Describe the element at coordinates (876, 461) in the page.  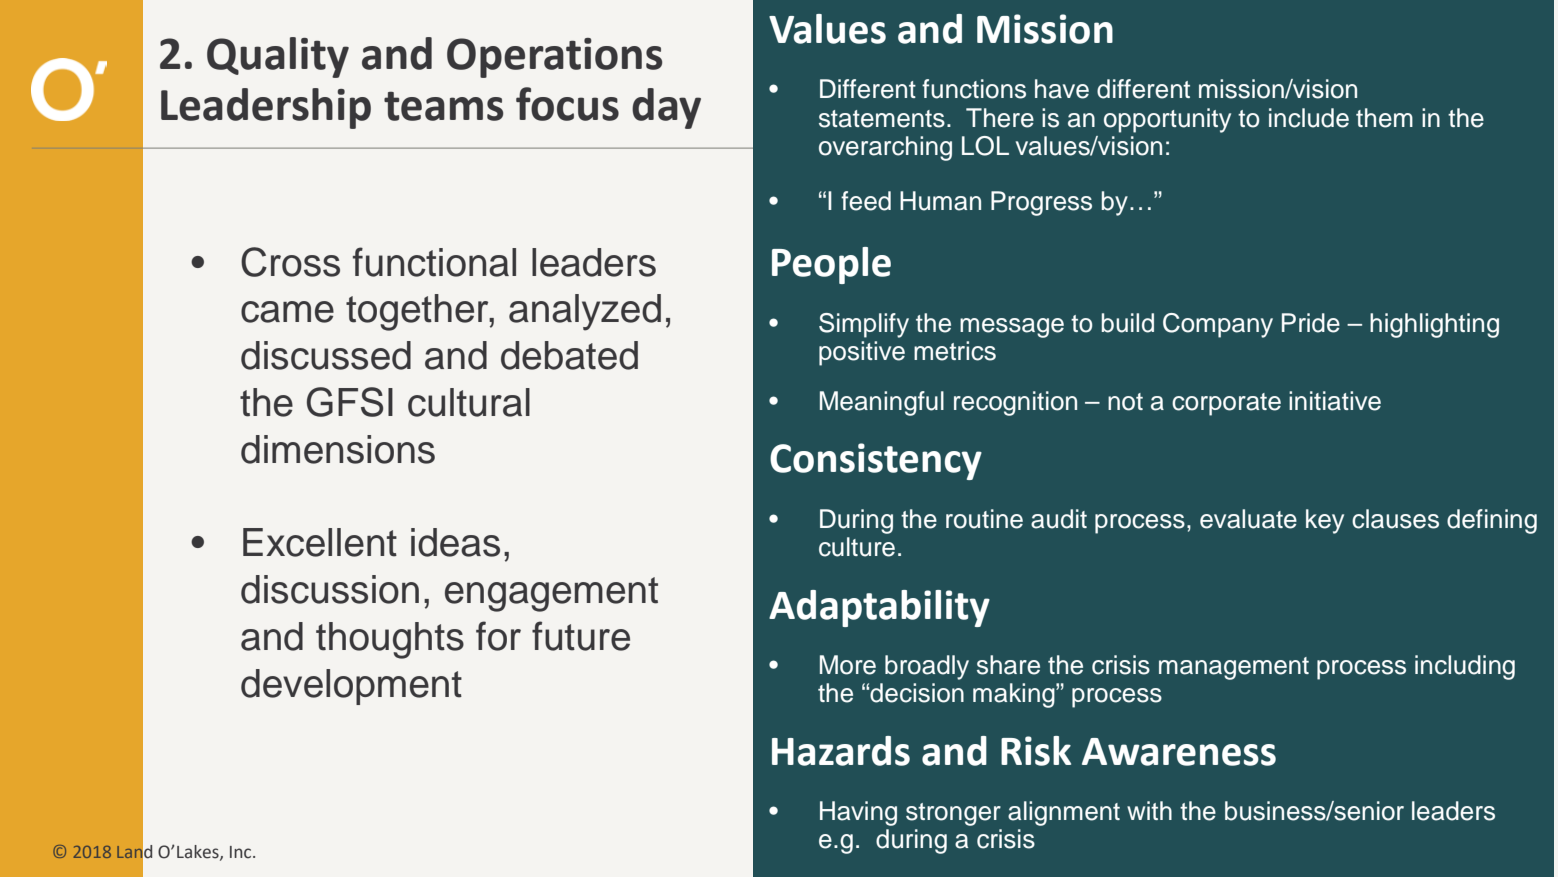
I see `Consistency` at that location.
